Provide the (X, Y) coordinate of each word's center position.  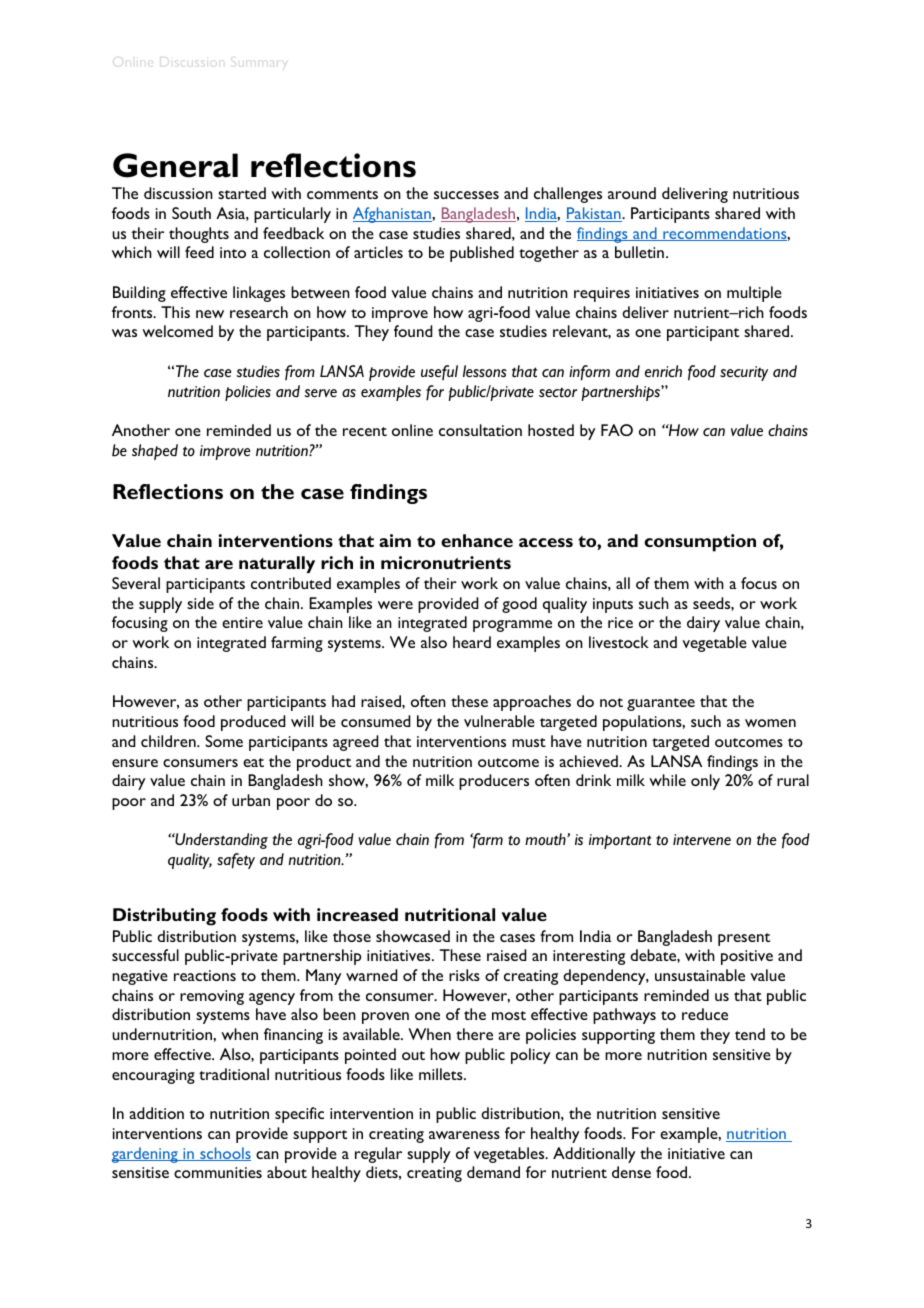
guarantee (661, 704)
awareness (464, 1135)
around (632, 193)
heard (472, 642)
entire (242, 622)
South (191, 213)
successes (466, 195)
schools (224, 1154)
